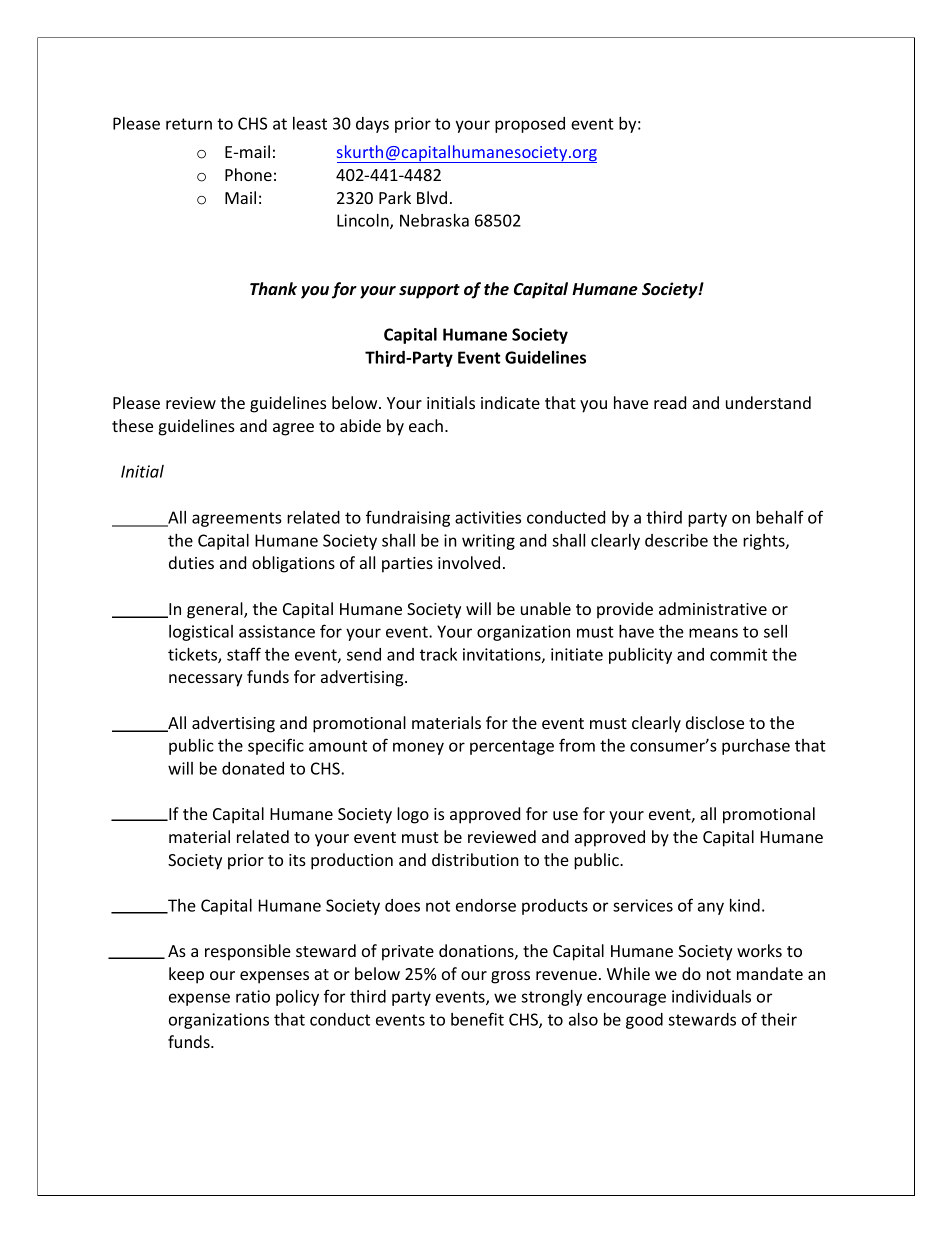 The height and width of the document is (1233, 952). Describe the element at coordinates (530, 125) in the document. I see `proposed` at that location.
